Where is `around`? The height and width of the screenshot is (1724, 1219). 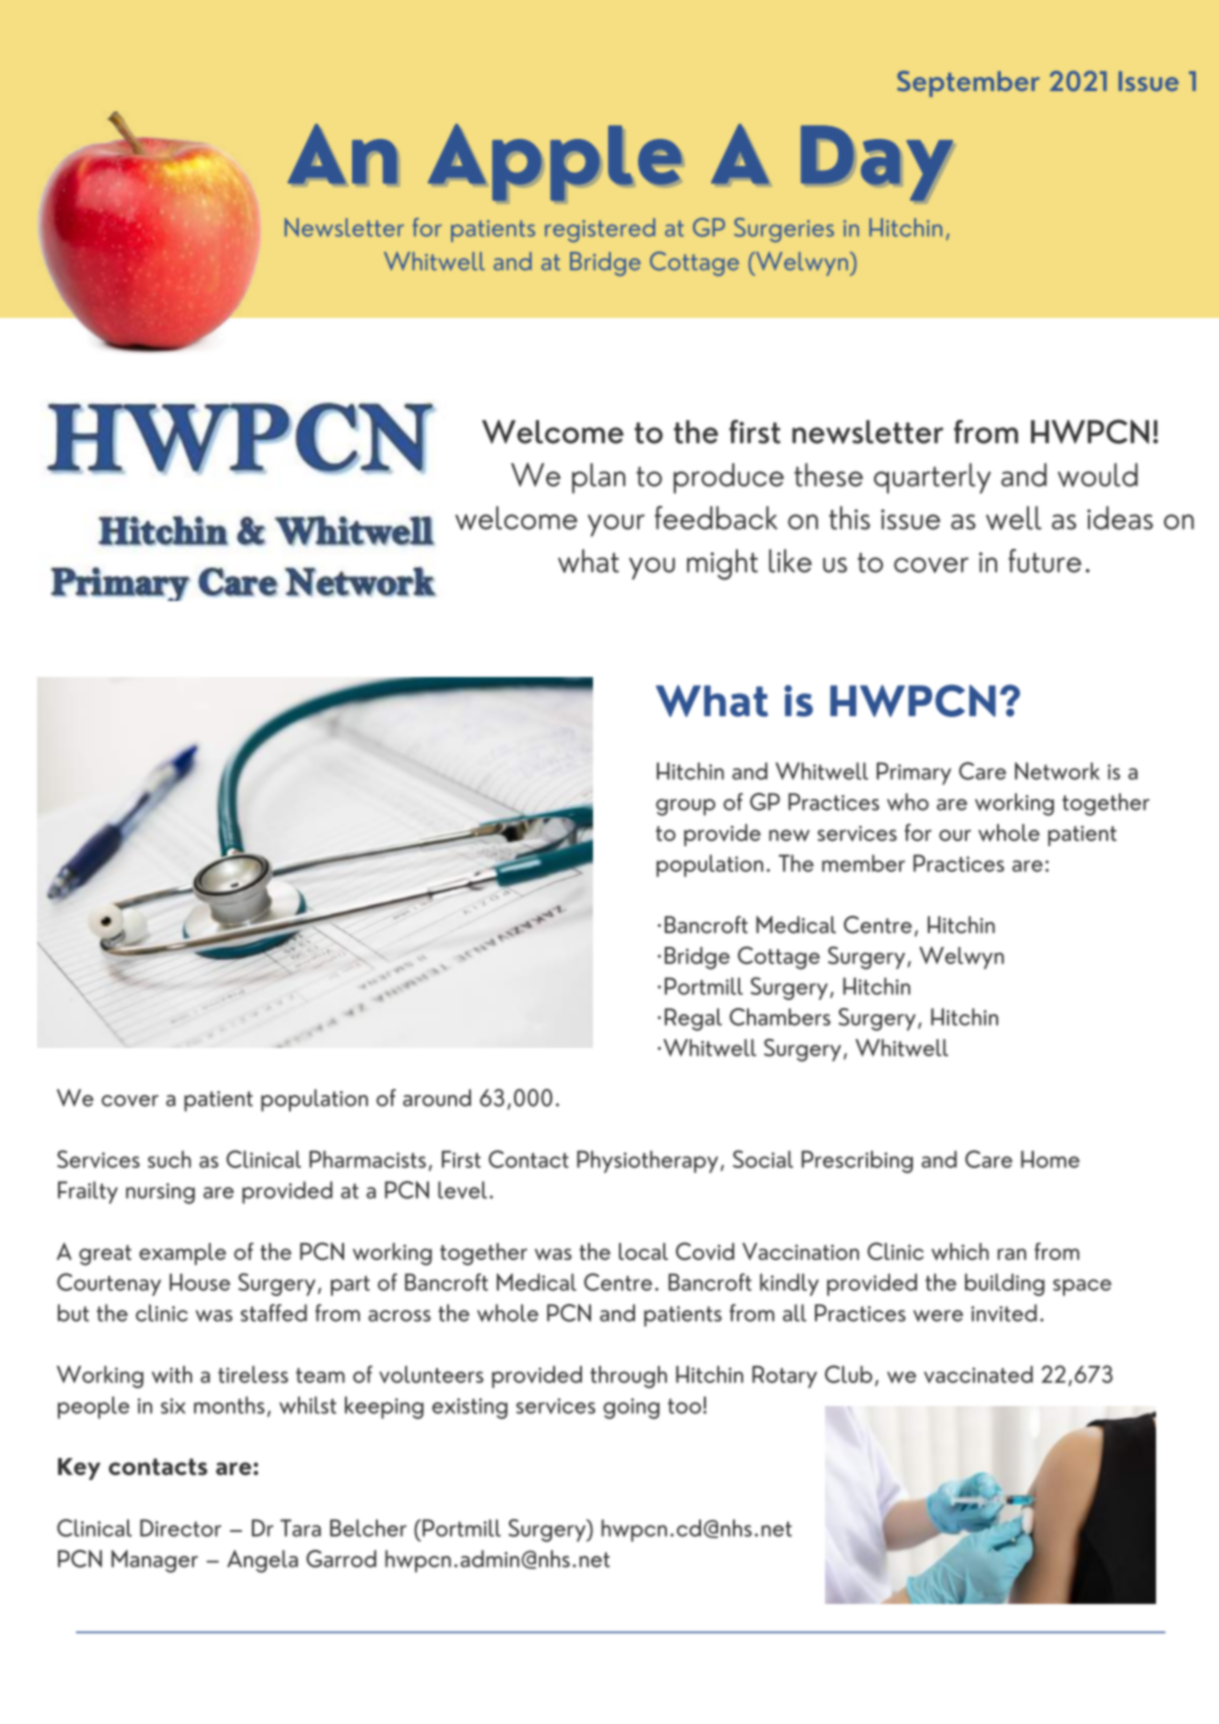 around is located at coordinates (437, 1098).
